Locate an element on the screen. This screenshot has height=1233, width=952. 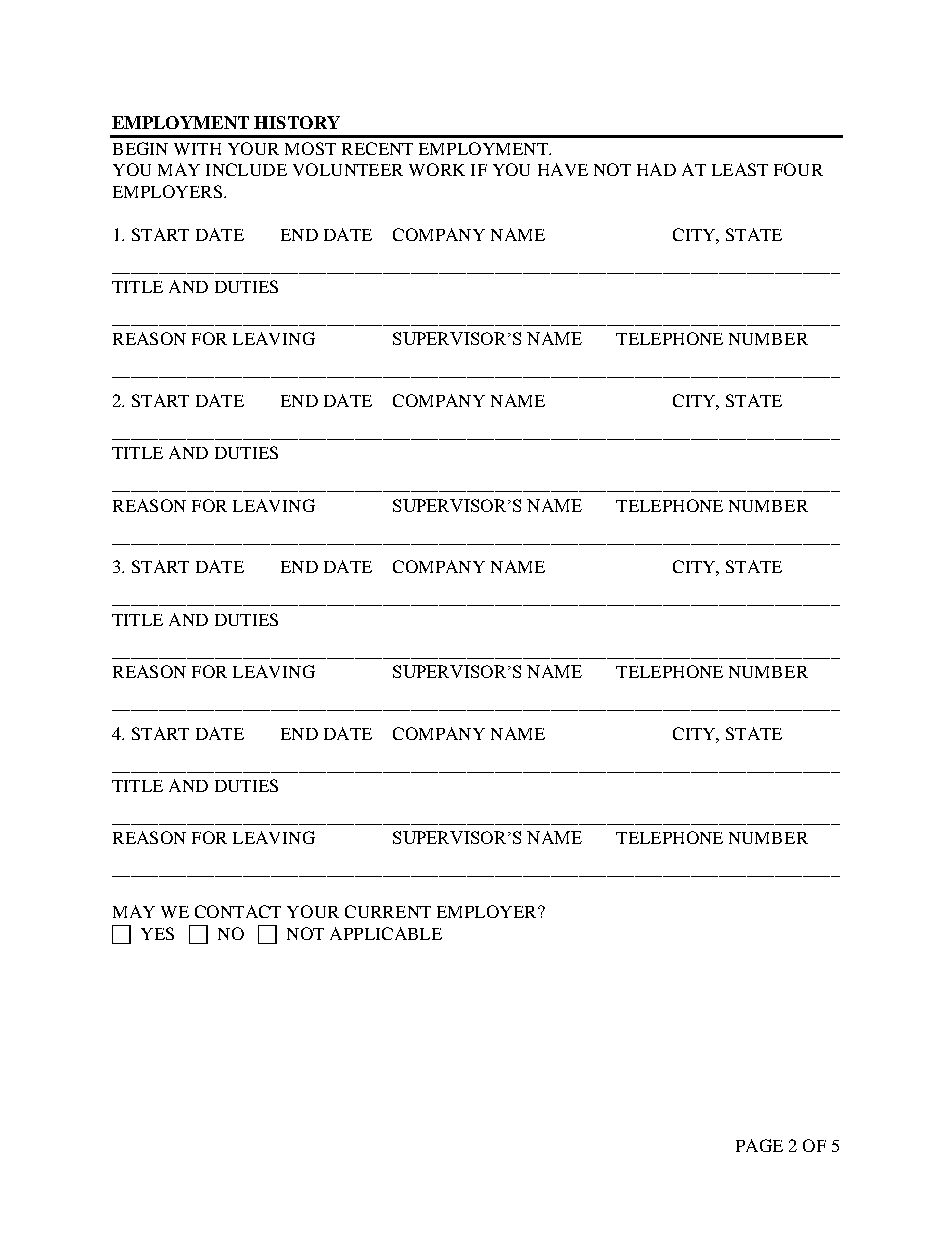
APPLICABLE is located at coordinates (386, 933).
